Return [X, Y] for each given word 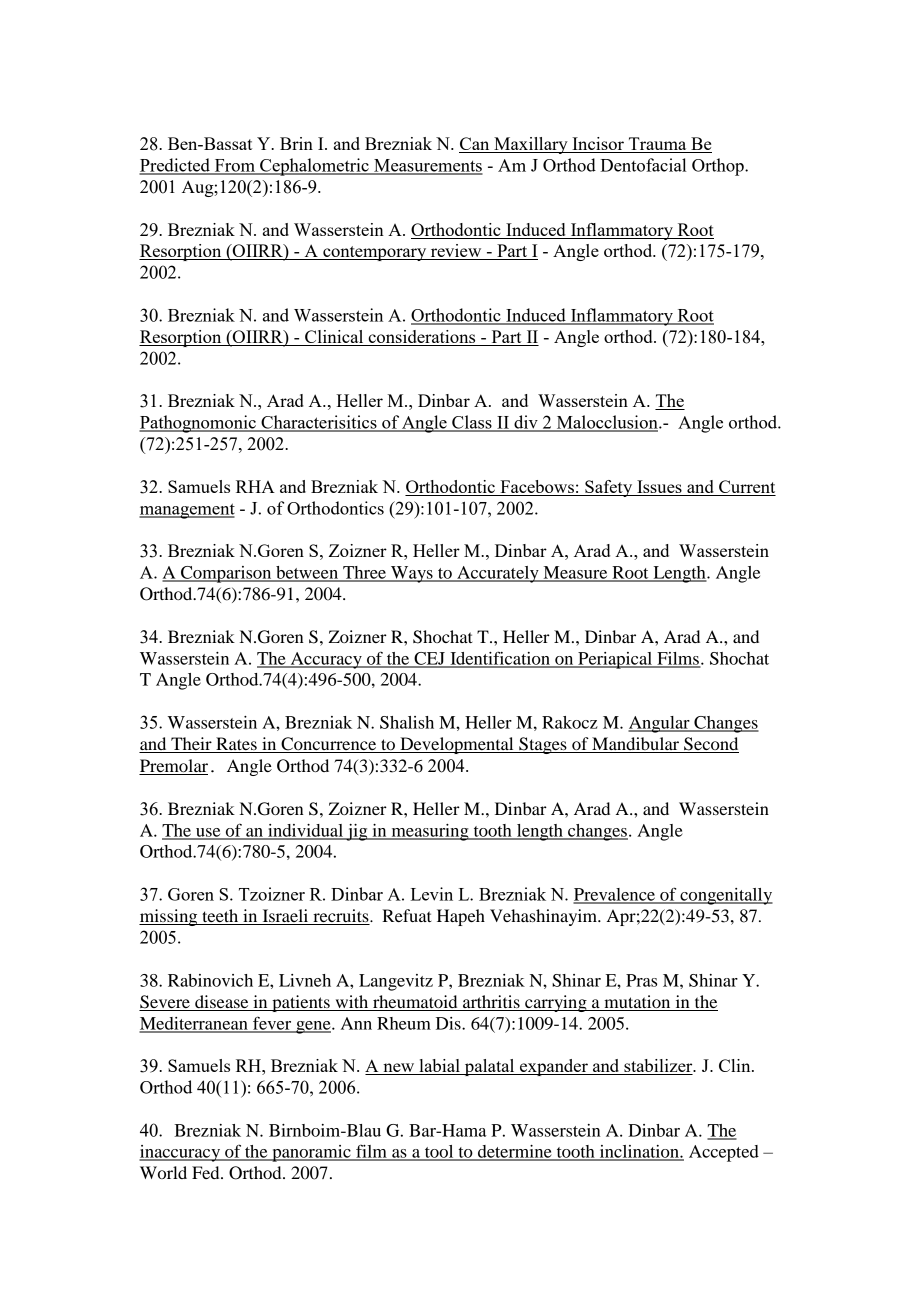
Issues [659, 488]
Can [475, 145]
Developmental [457, 745]
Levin [432, 894]
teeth [220, 917]
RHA [255, 486]
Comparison [226, 574]
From [234, 166]
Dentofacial [643, 165]
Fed [207, 1172]
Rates [236, 745]
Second [710, 745]
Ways [412, 574]
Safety [609, 488]
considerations [422, 338]
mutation [637, 1001]
